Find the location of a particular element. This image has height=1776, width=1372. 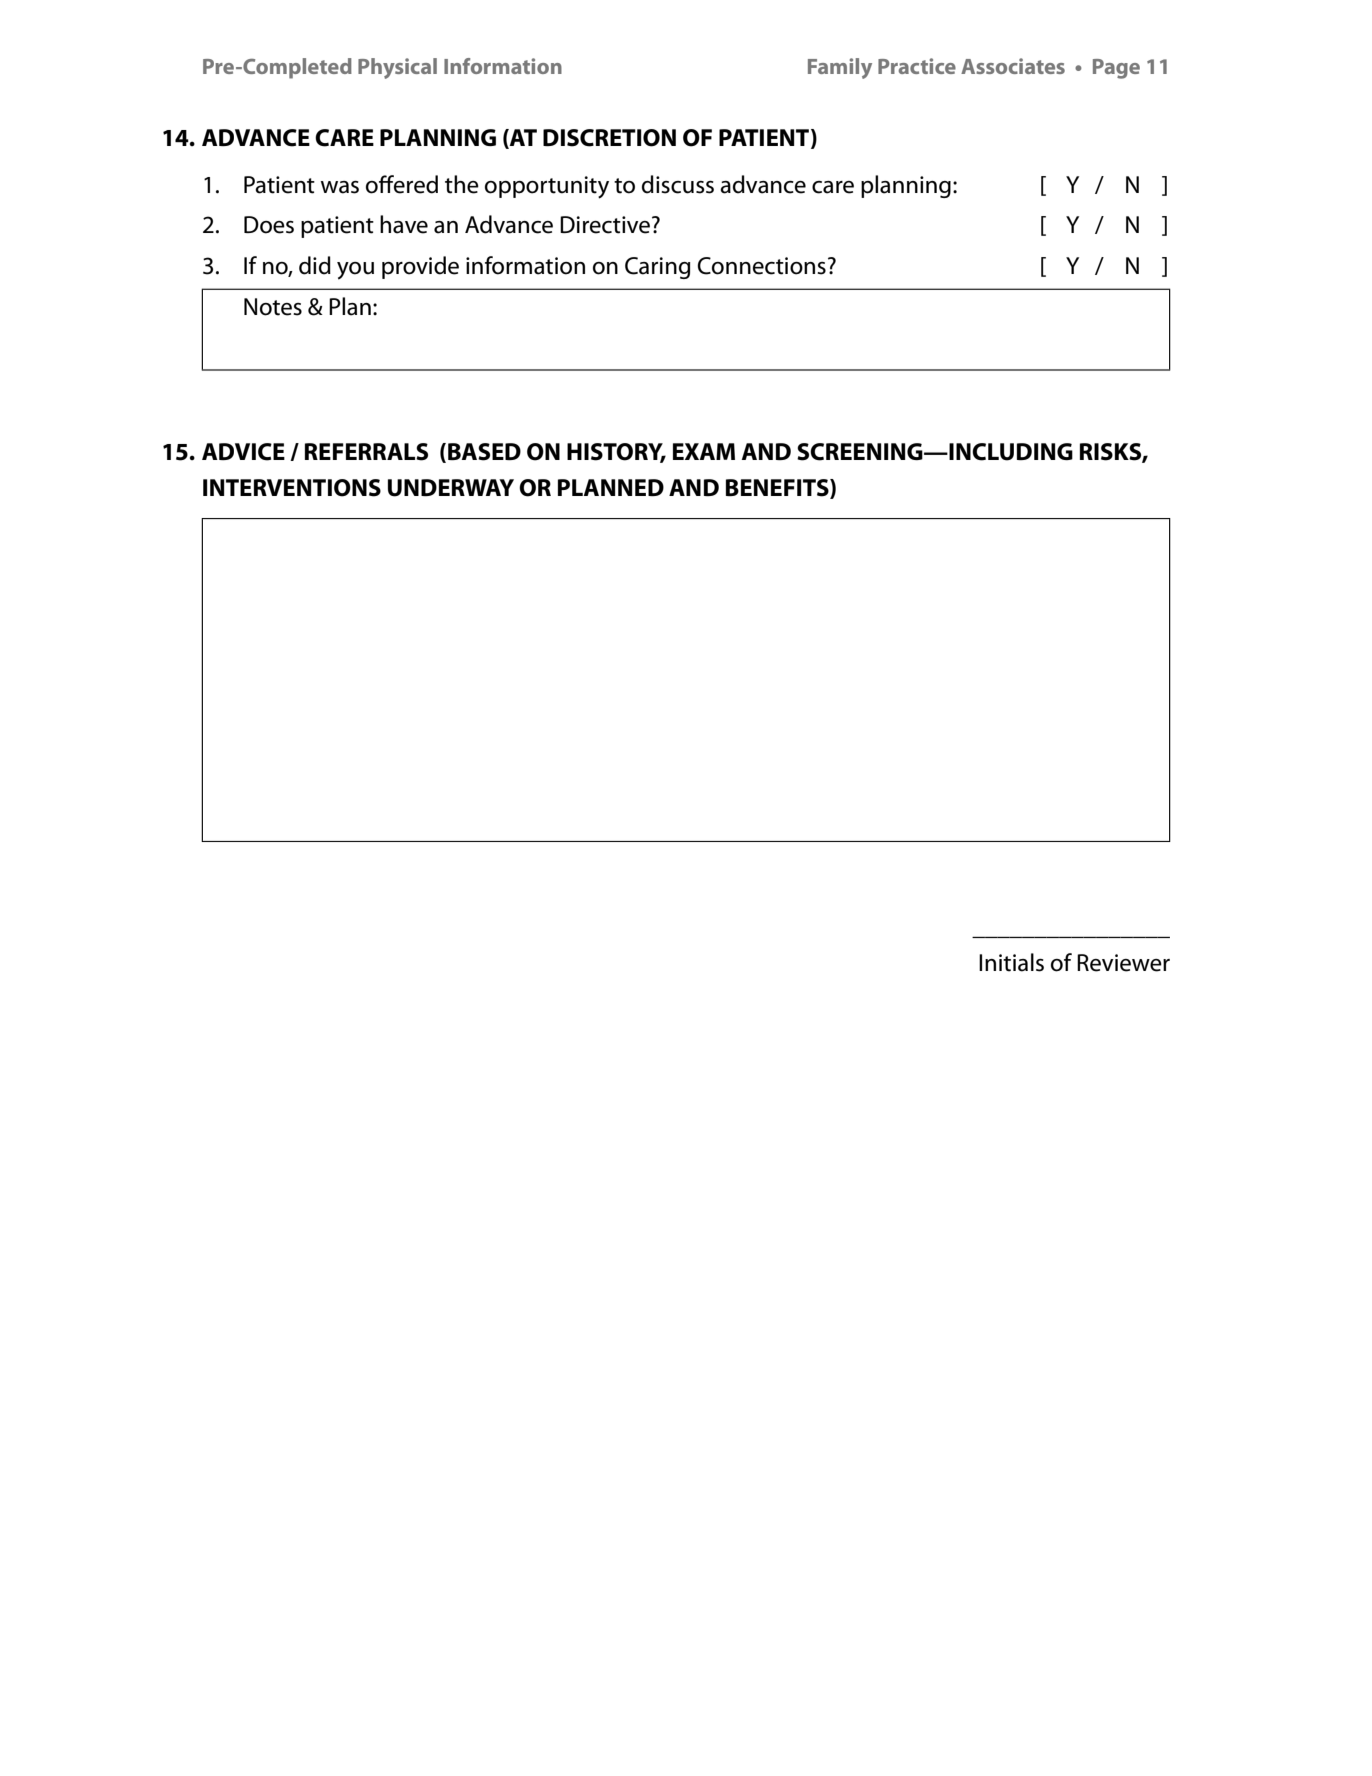

DISCRETION is located at coordinates (609, 138).
